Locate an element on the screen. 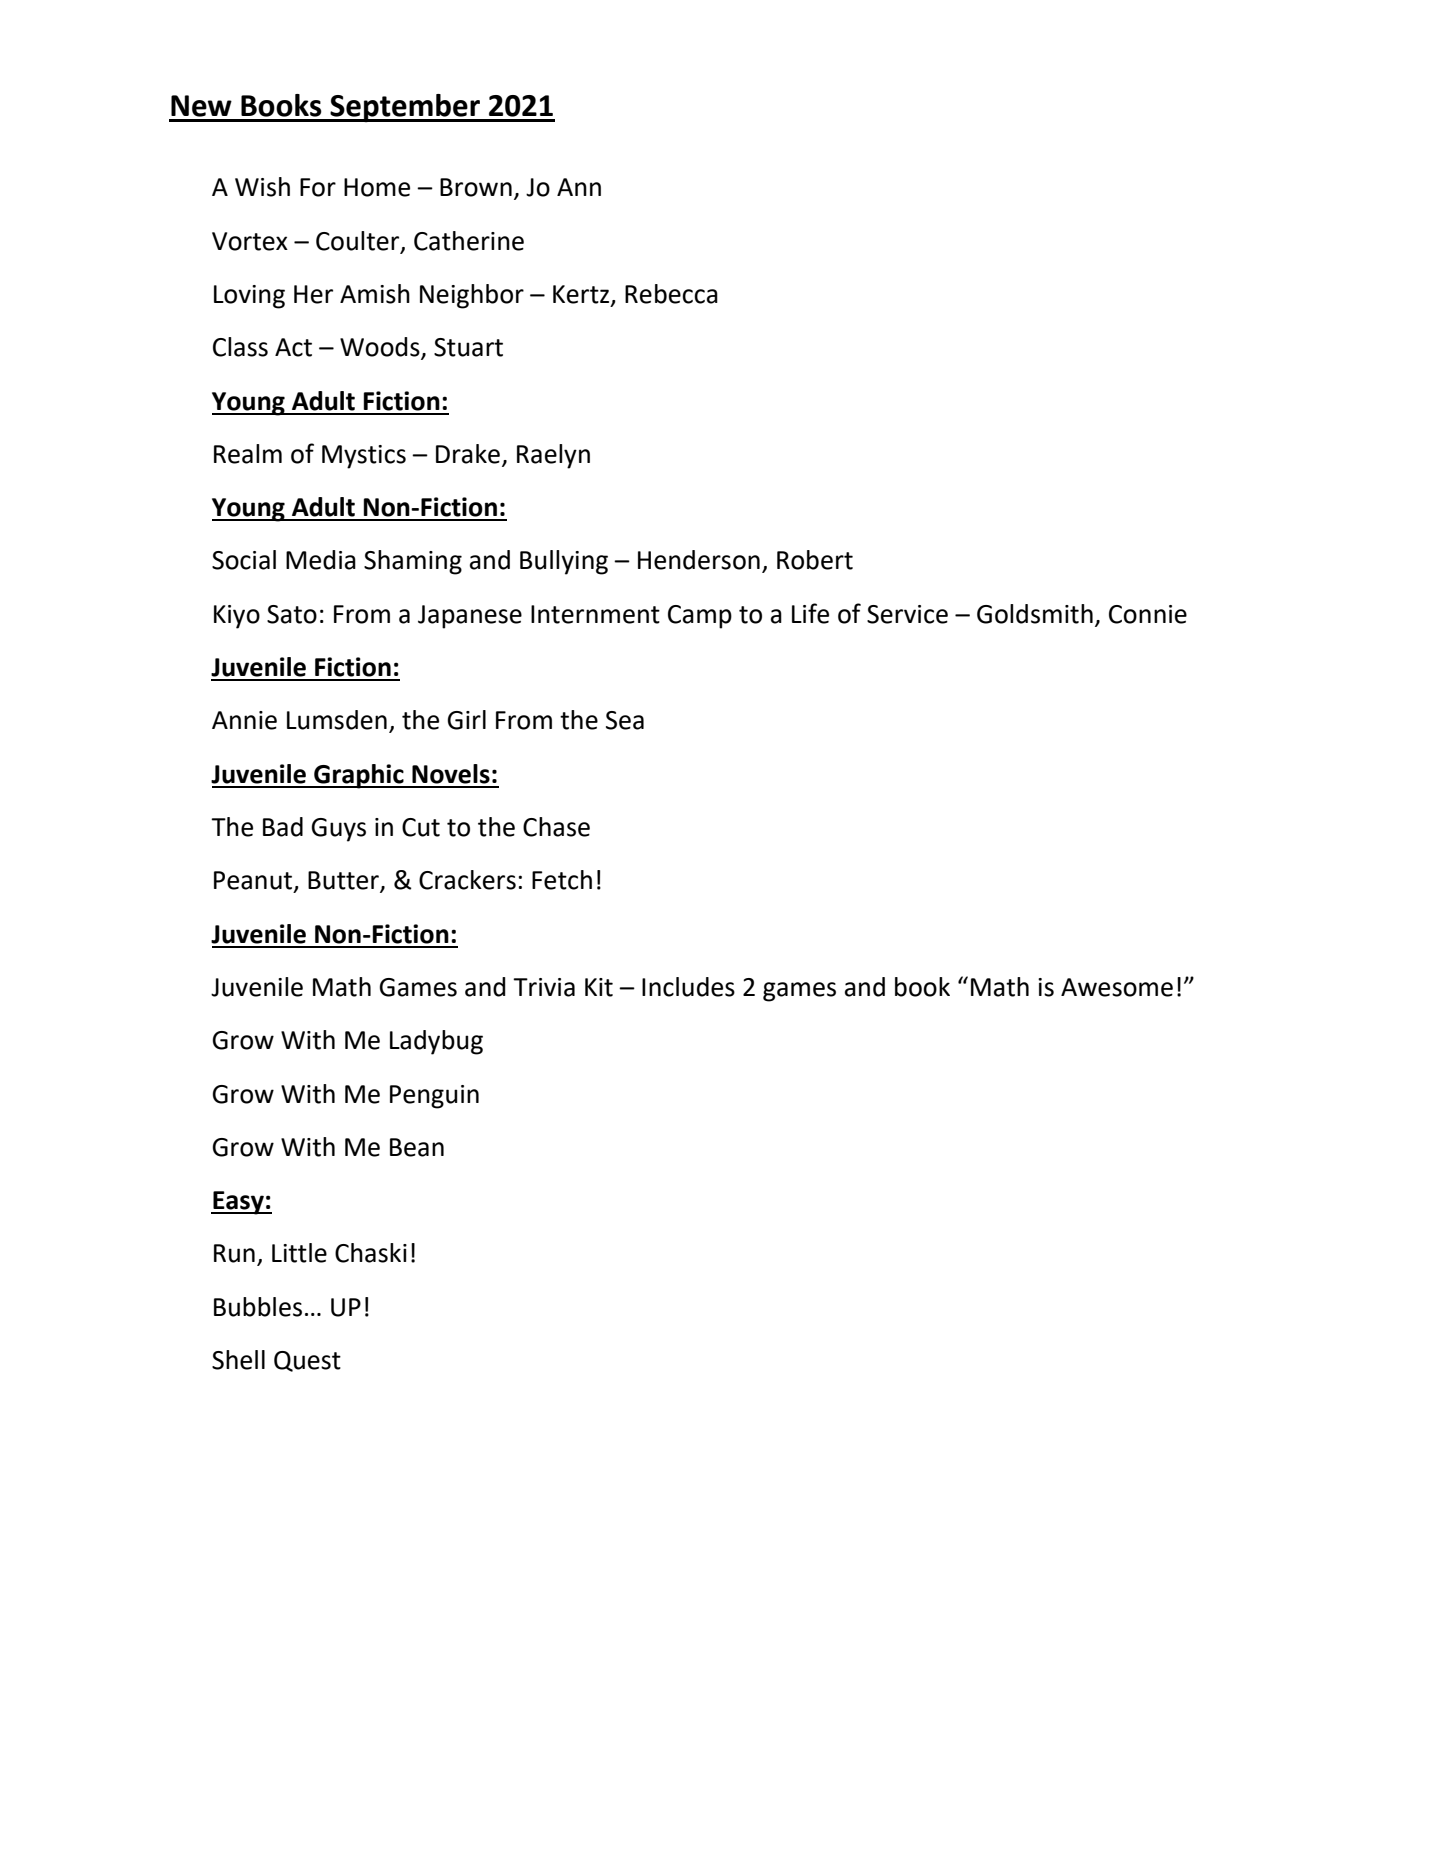 The image size is (1440, 1864). Goldsmith is located at coordinates (1035, 614).
